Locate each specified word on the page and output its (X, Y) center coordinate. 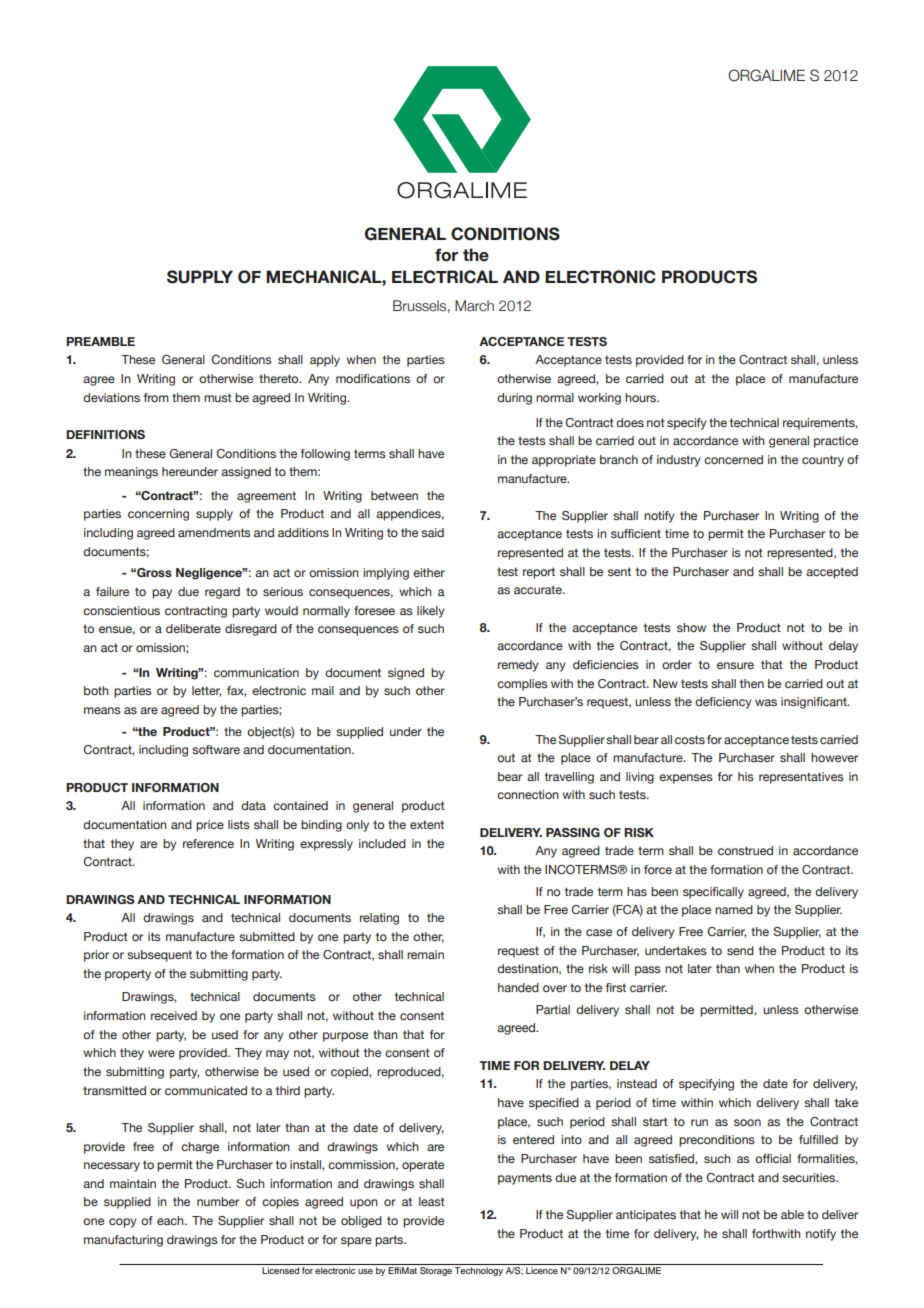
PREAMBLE (100, 341)
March (474, 306)
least (432, 1201)
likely (430, 612)
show (691, 627)
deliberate (193, 628)
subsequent (159, 956)
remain (425, 954)
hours (642, 397)
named (734, 909)
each (171, 1220)
